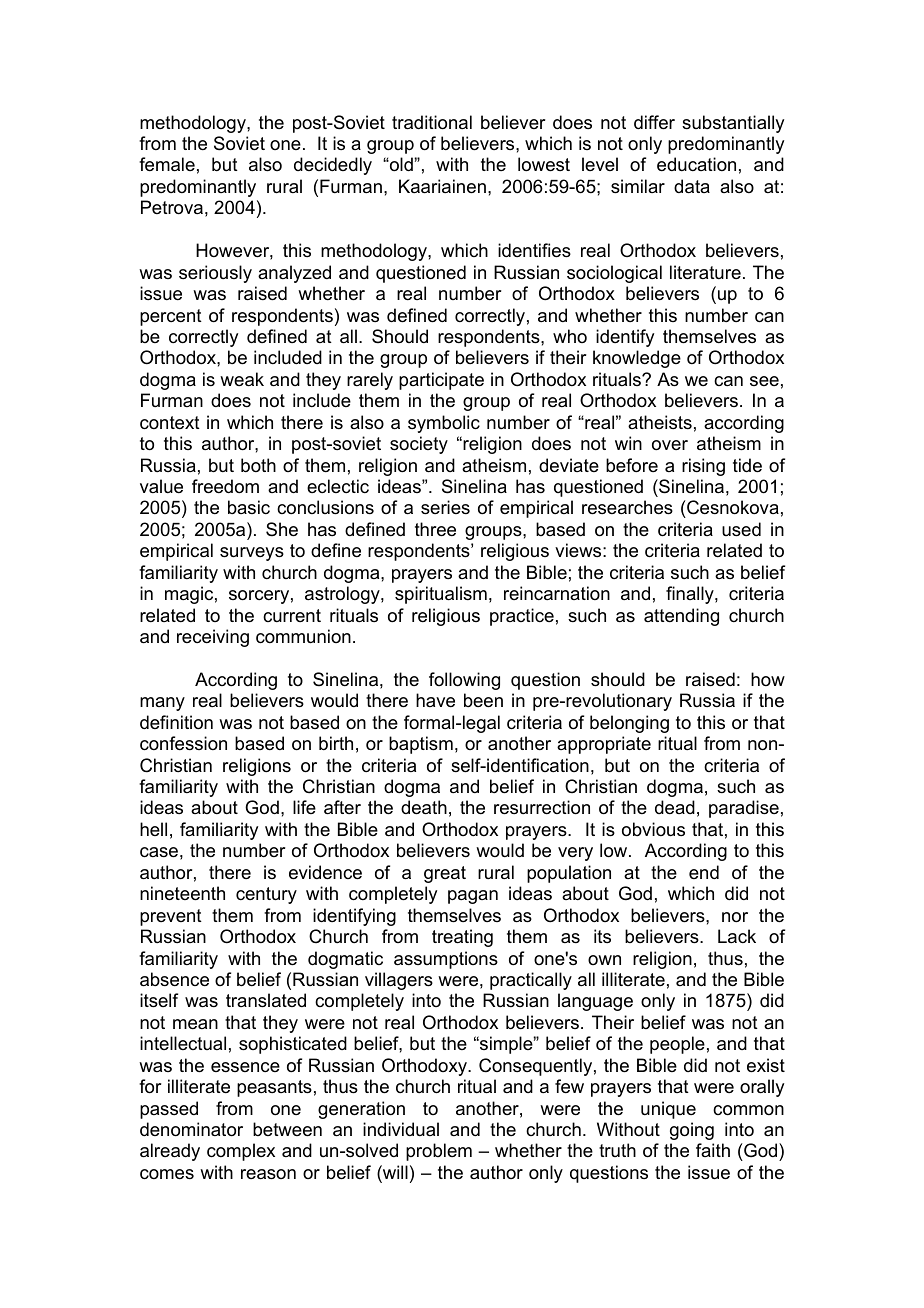 This image has width=924, height=1308. What do you see at coordinates (464, 681) in the image?
I see `following` at bounding box center [464, 681].
